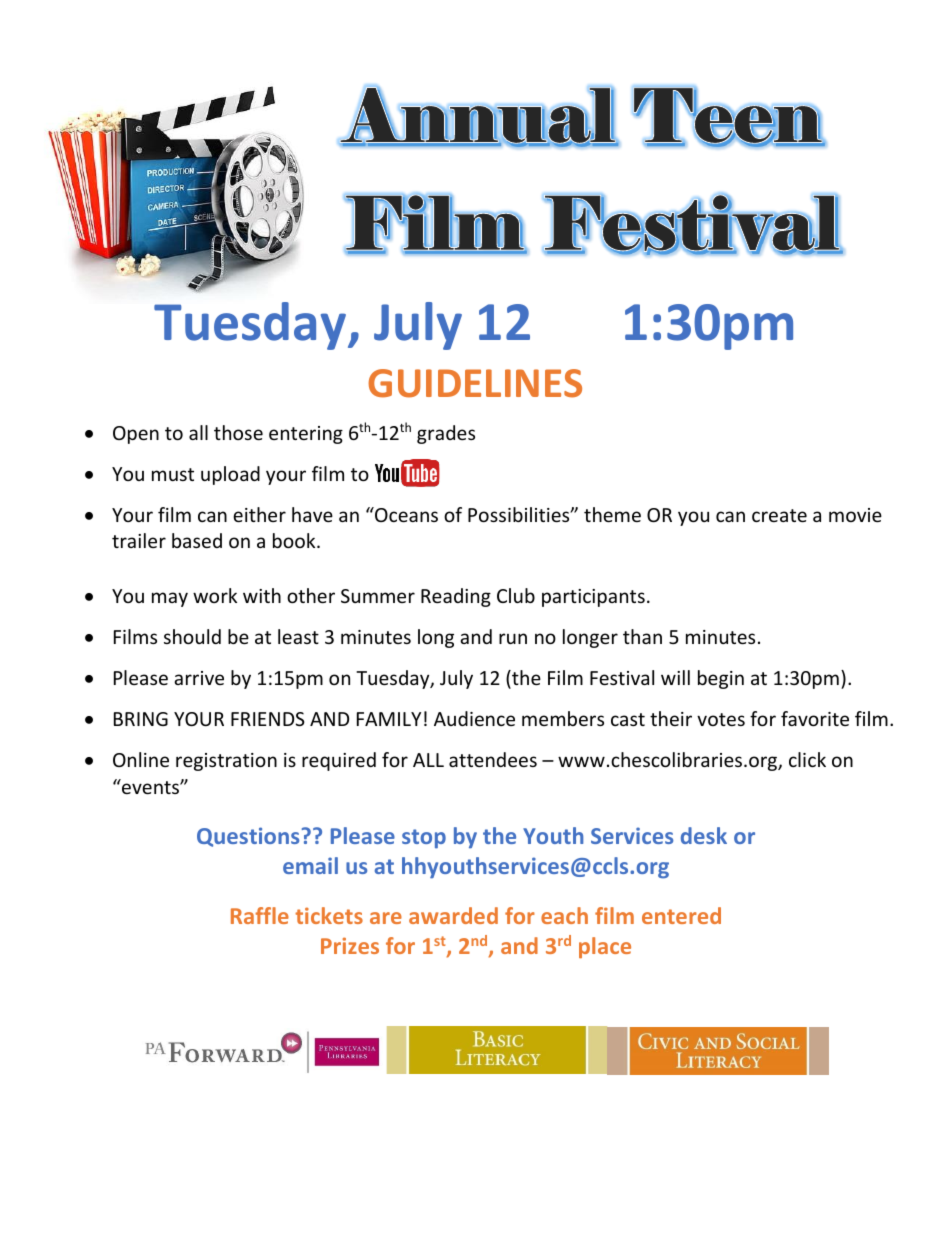 The image size is (952, 1233). I want to click on those, so click(238, 432).
